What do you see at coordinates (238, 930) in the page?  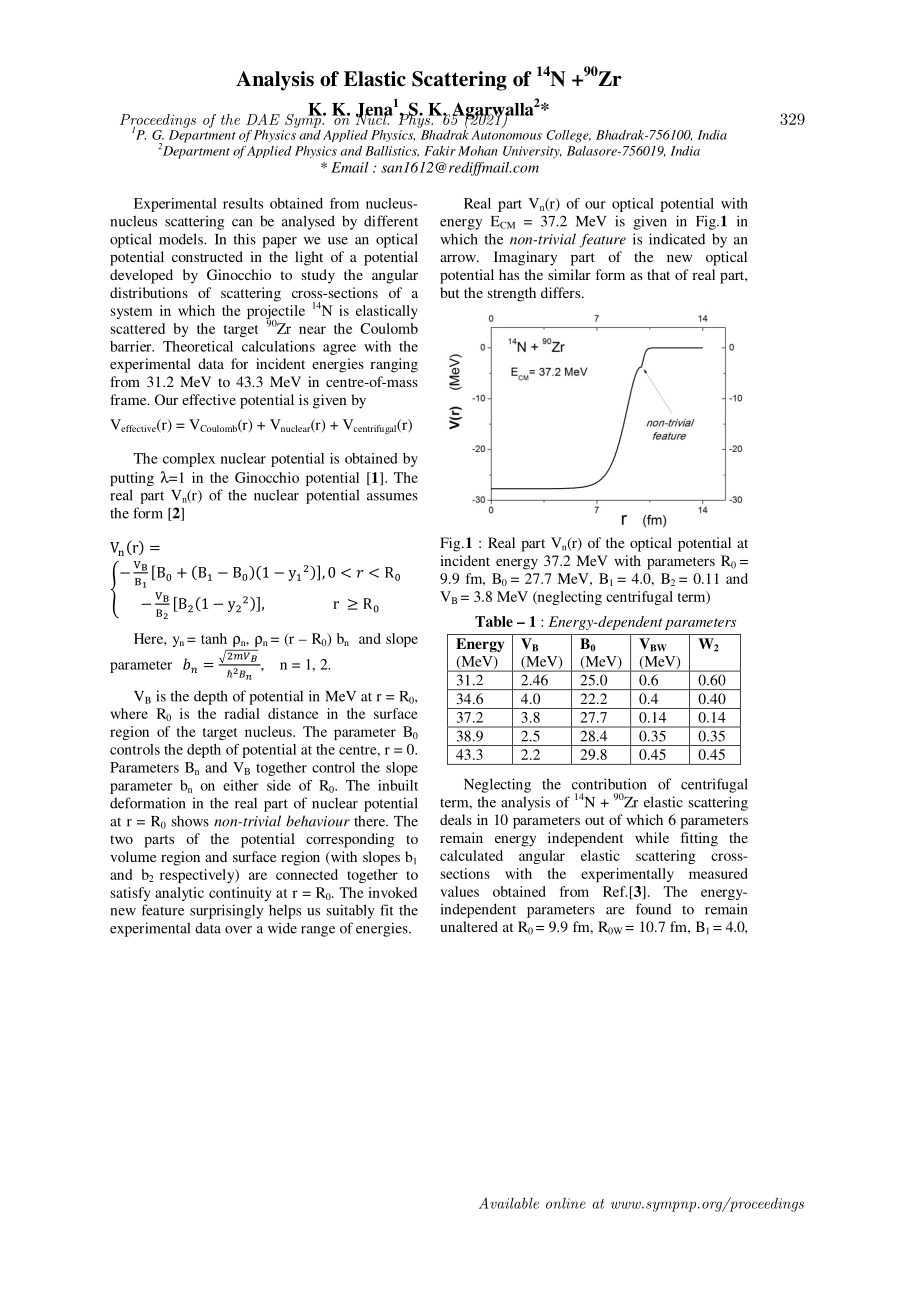 I see `over` at bounding box center [238, 930].
